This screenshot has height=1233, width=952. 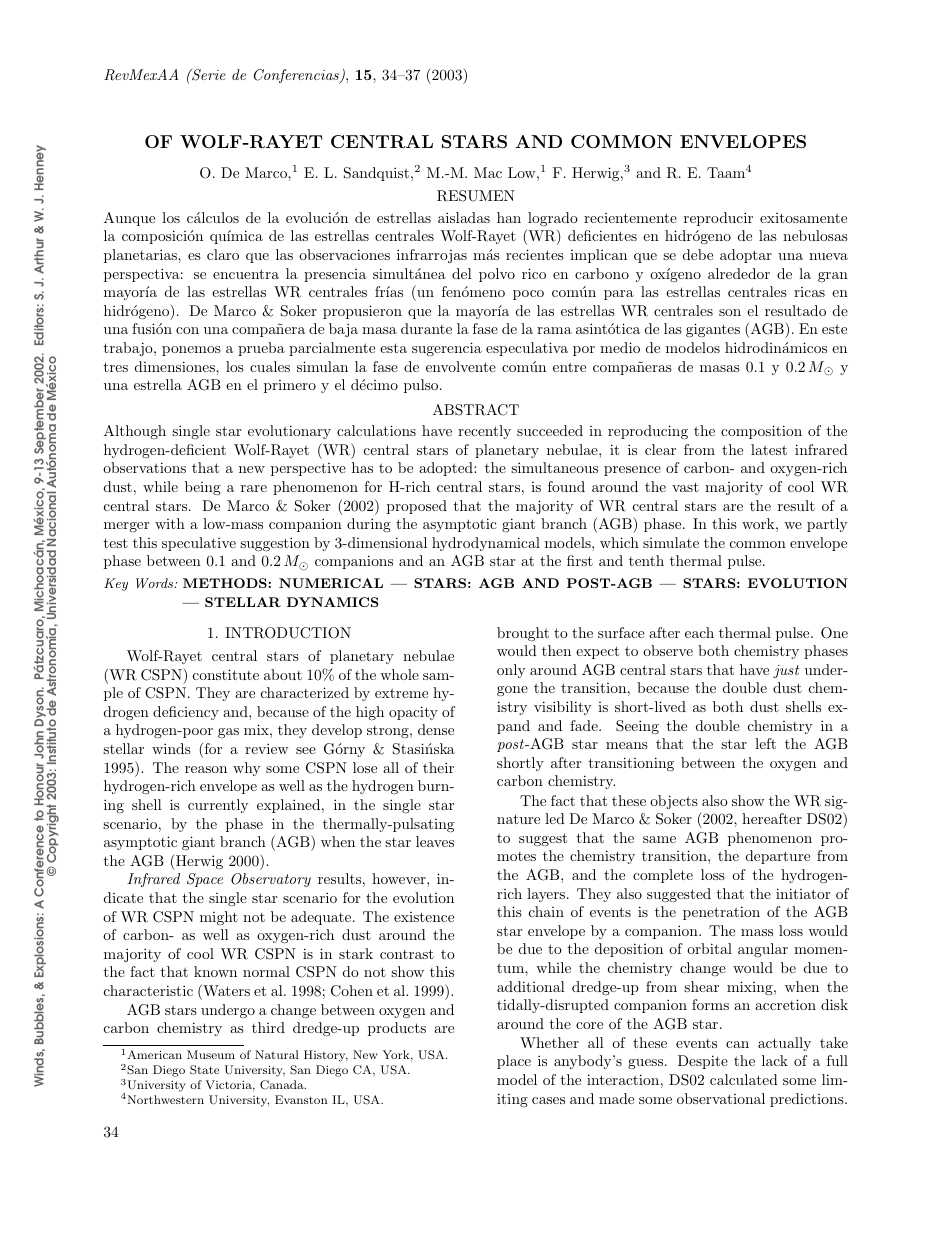 I want to click on poco, so click(x=528, y=295).
